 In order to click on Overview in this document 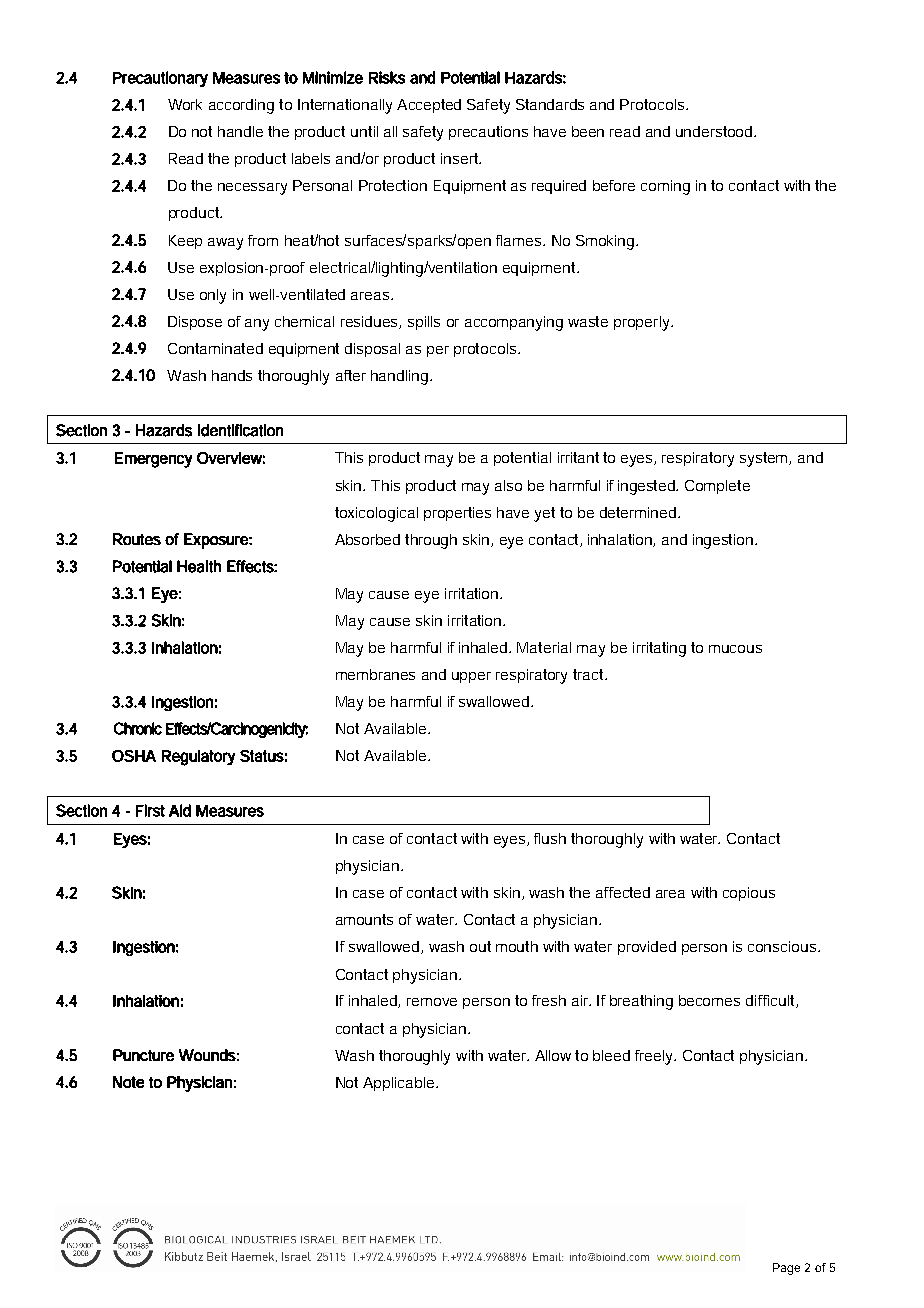, I will do `click(231, 458)`.
